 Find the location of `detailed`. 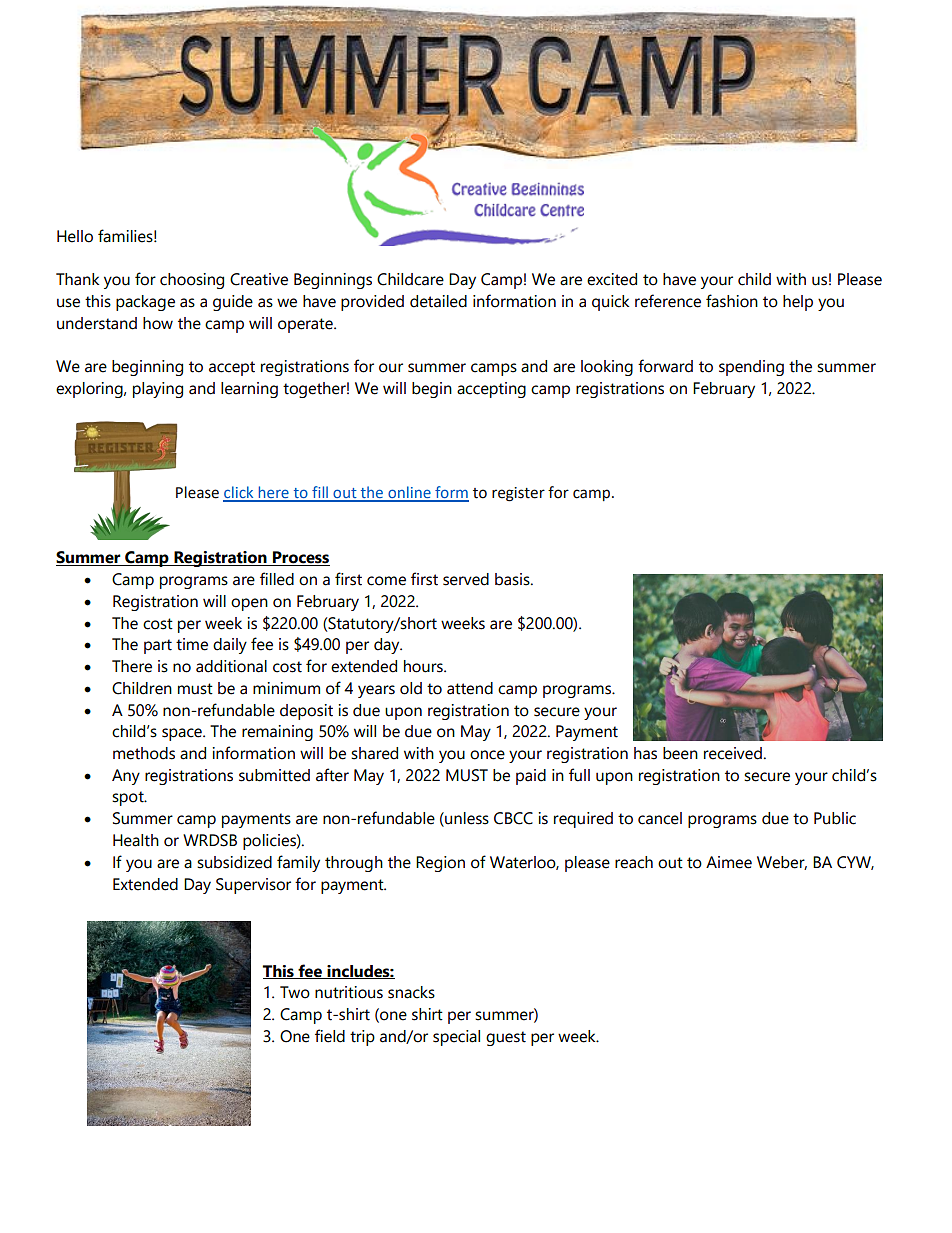

detailed is located at coordinates (438, 301).
